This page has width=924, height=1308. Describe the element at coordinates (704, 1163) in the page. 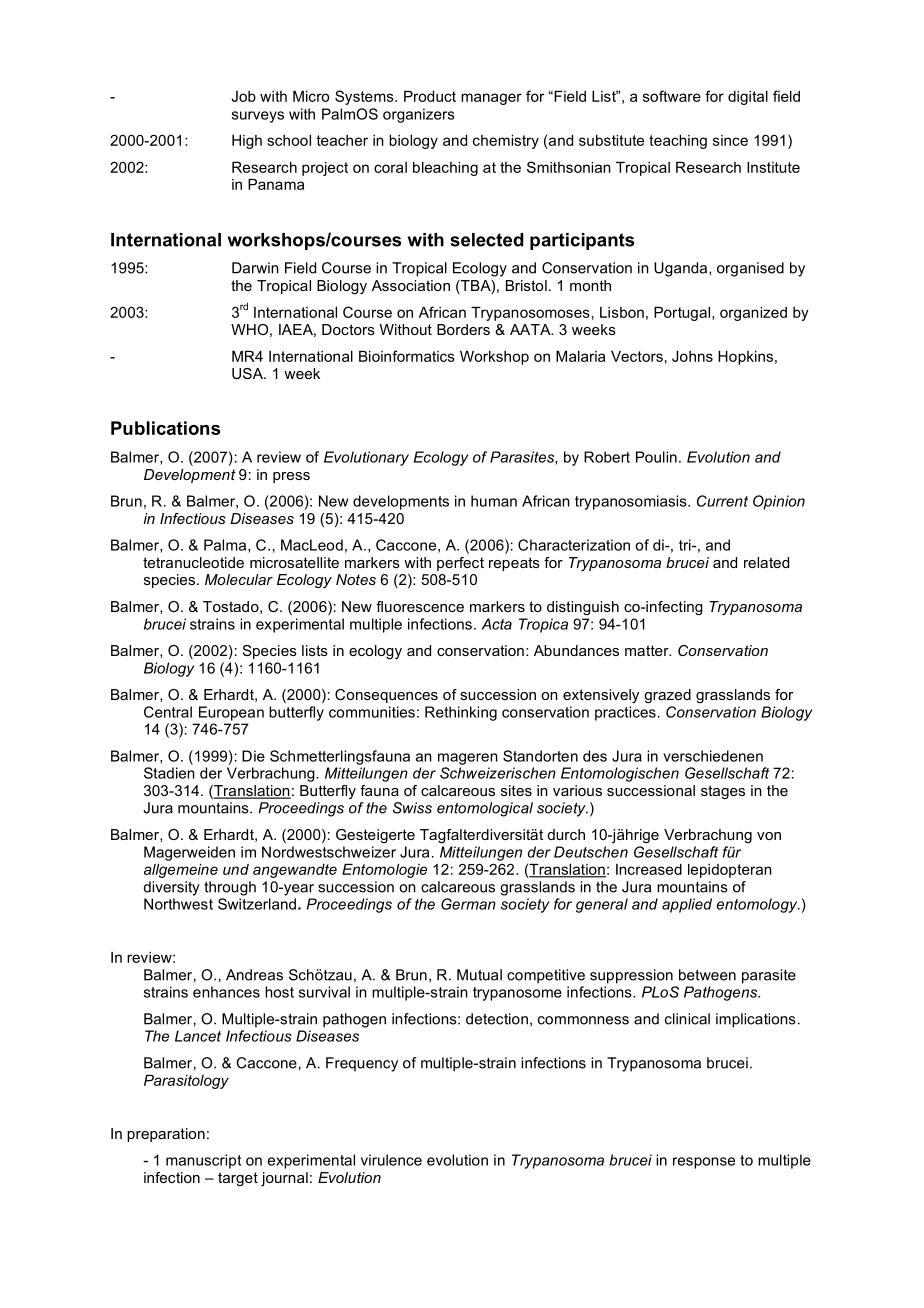

I see `response` at that location.
